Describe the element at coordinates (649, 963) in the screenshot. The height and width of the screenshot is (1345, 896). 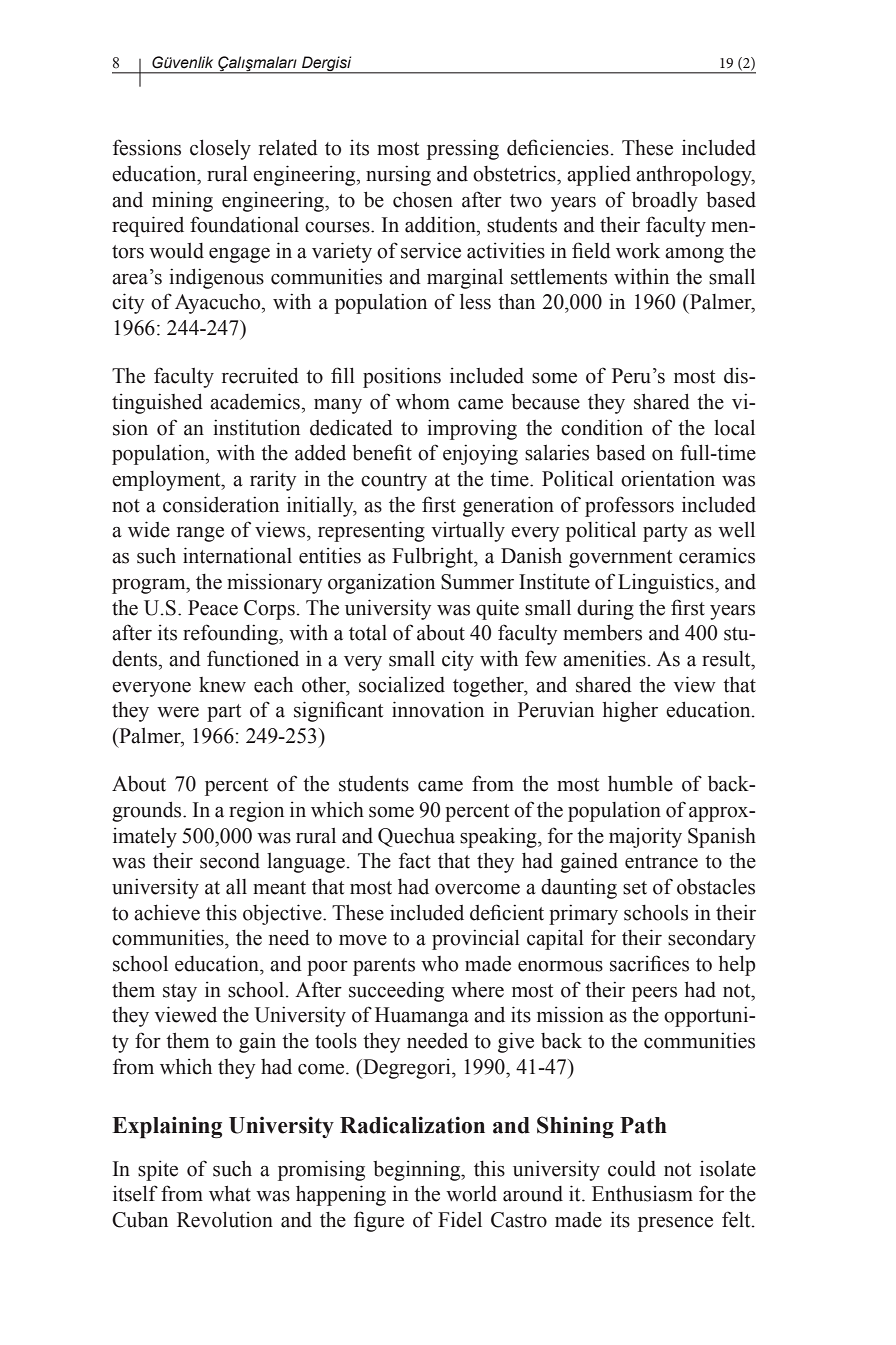
I see `sacrifices` at that location.
